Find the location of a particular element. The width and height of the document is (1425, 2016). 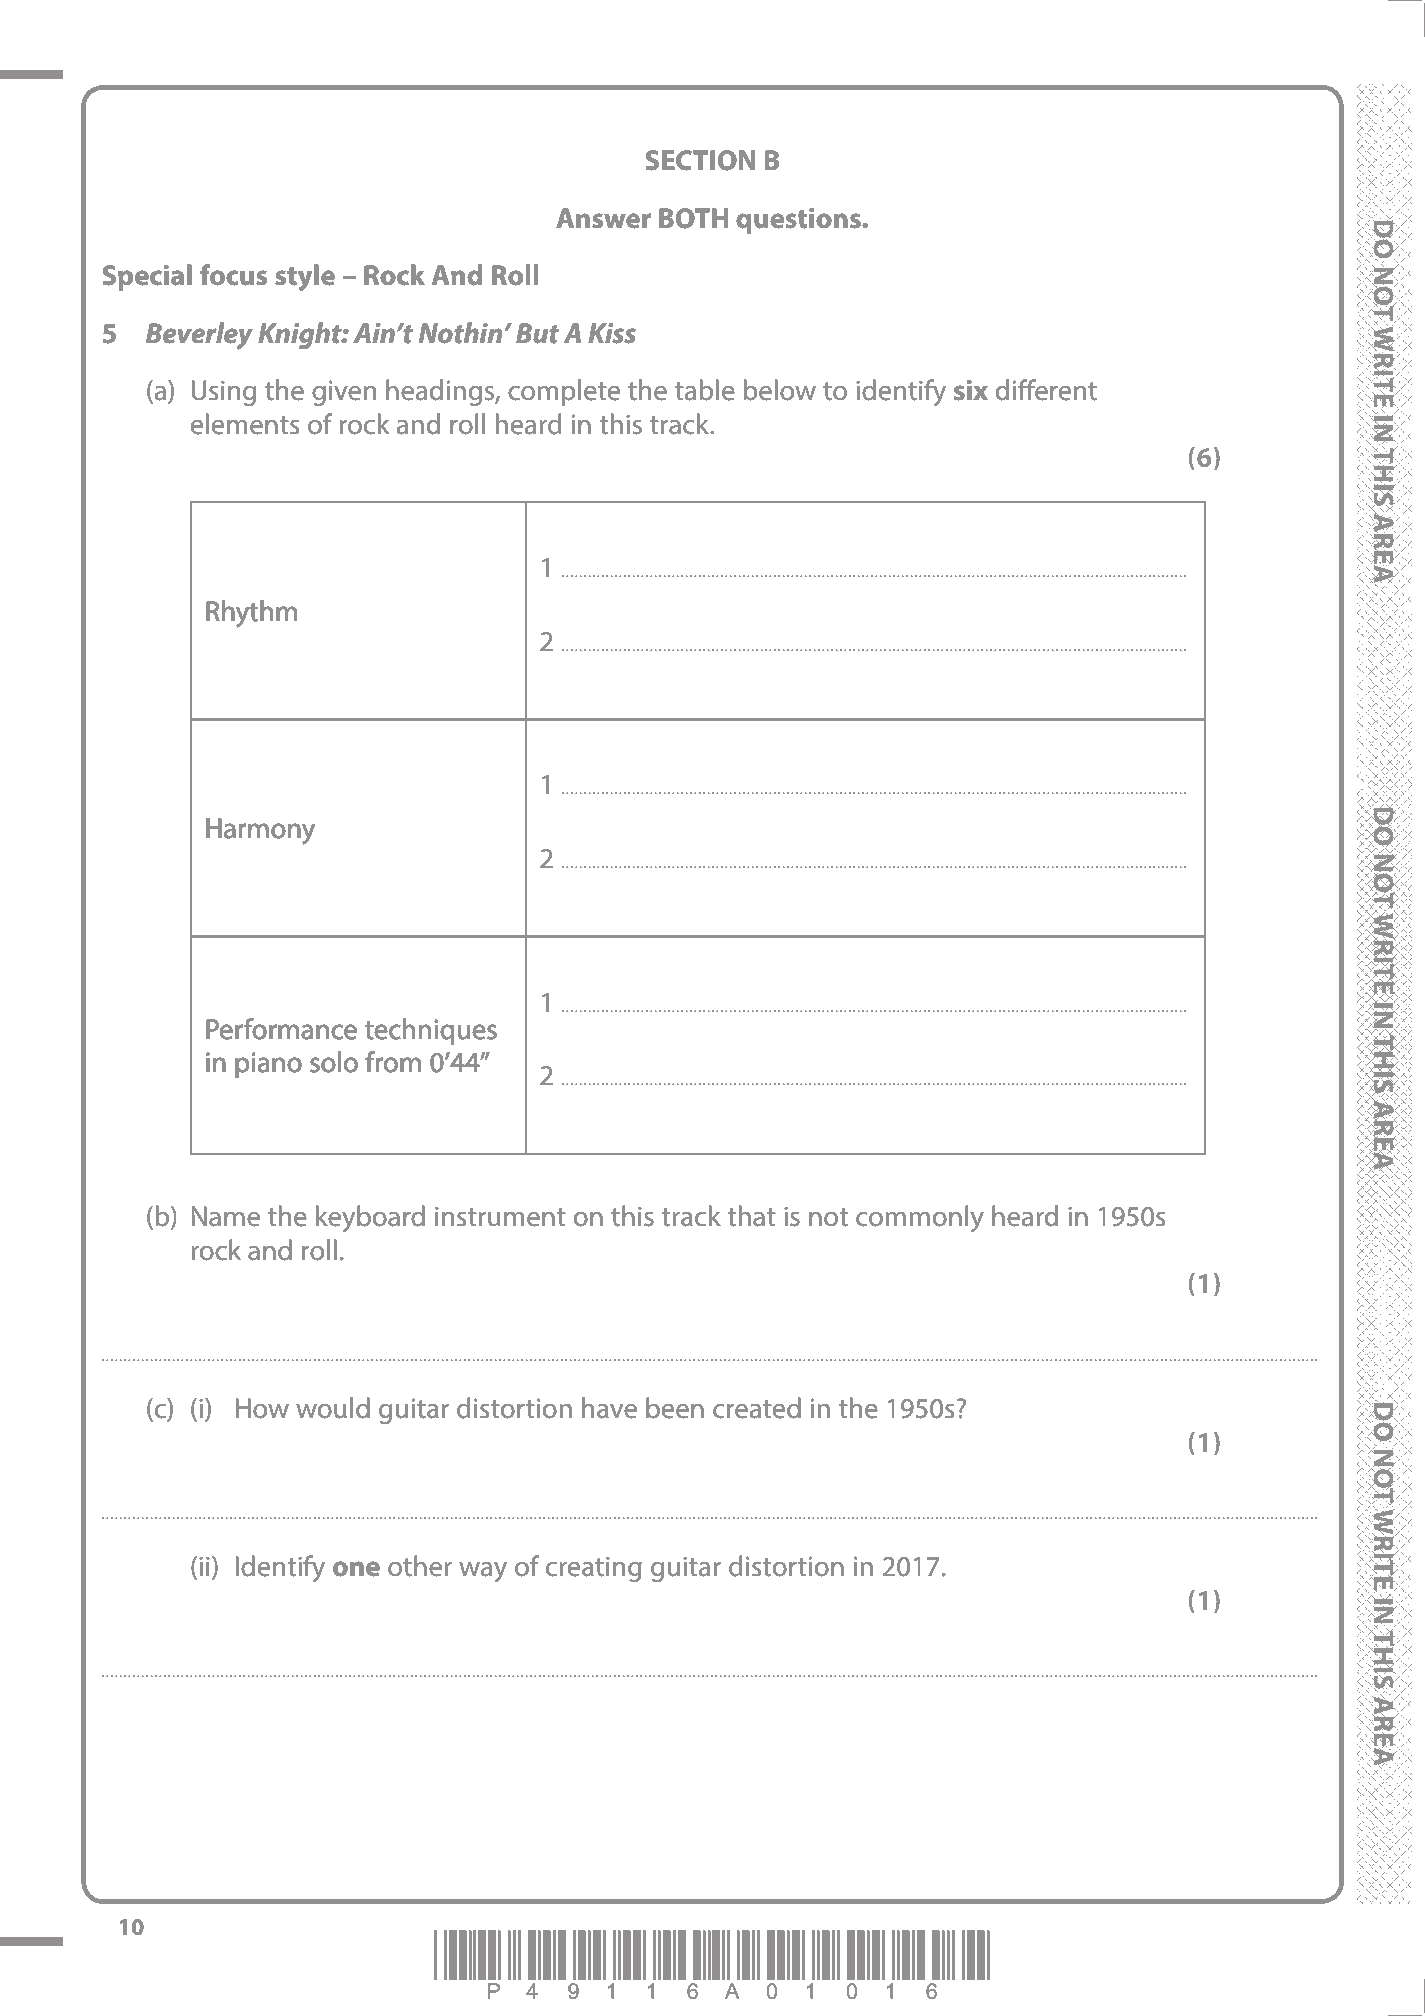

techniques is located at coordinates (431, 1031).
